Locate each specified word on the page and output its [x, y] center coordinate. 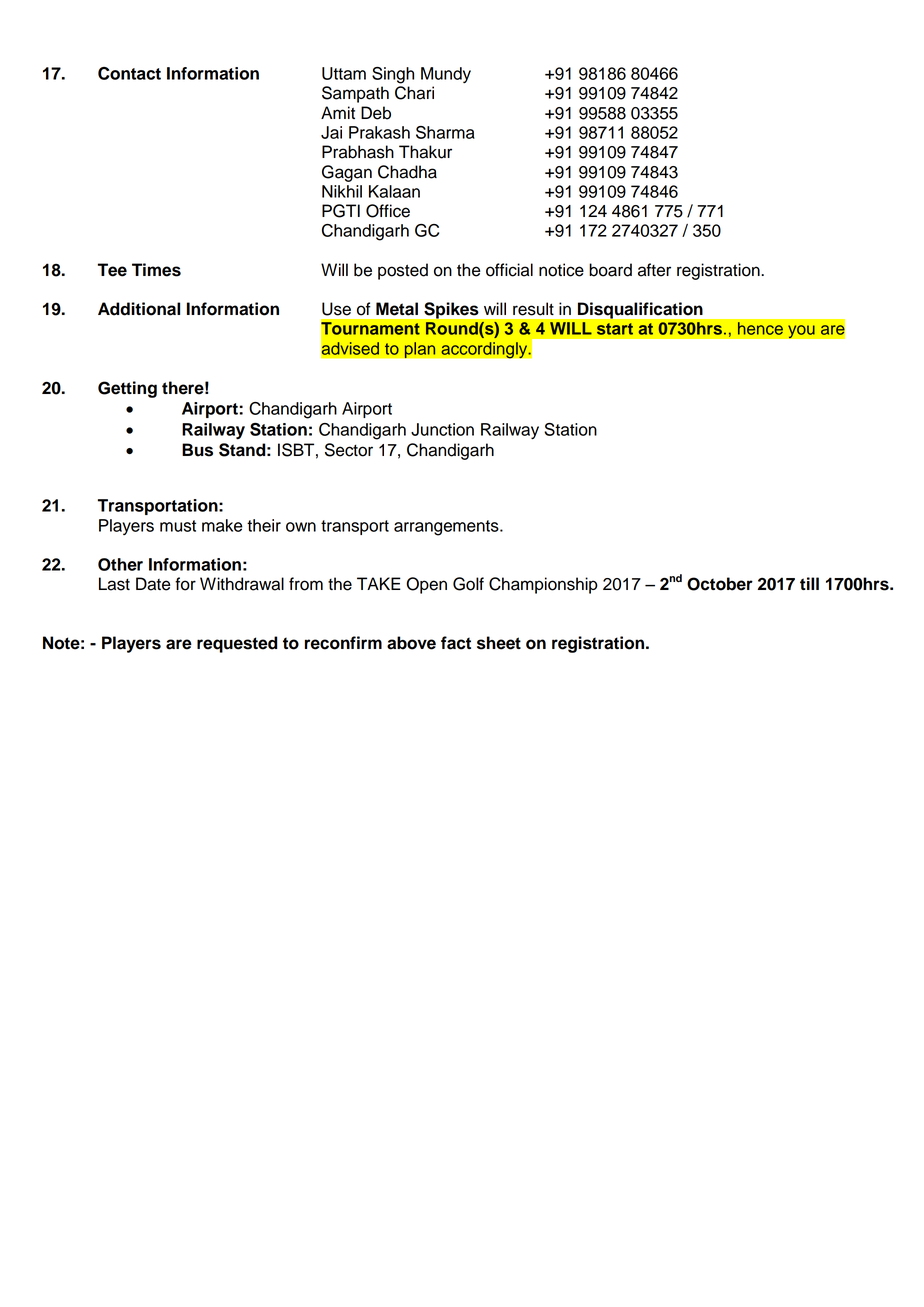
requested [237, 644]
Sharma [445, 132]
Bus [197, 450]
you [801, 332]
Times [156, 270]
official [509, 270]
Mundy [446, 75]
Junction [442, 429]
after [654, 270]
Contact [129, 73]
